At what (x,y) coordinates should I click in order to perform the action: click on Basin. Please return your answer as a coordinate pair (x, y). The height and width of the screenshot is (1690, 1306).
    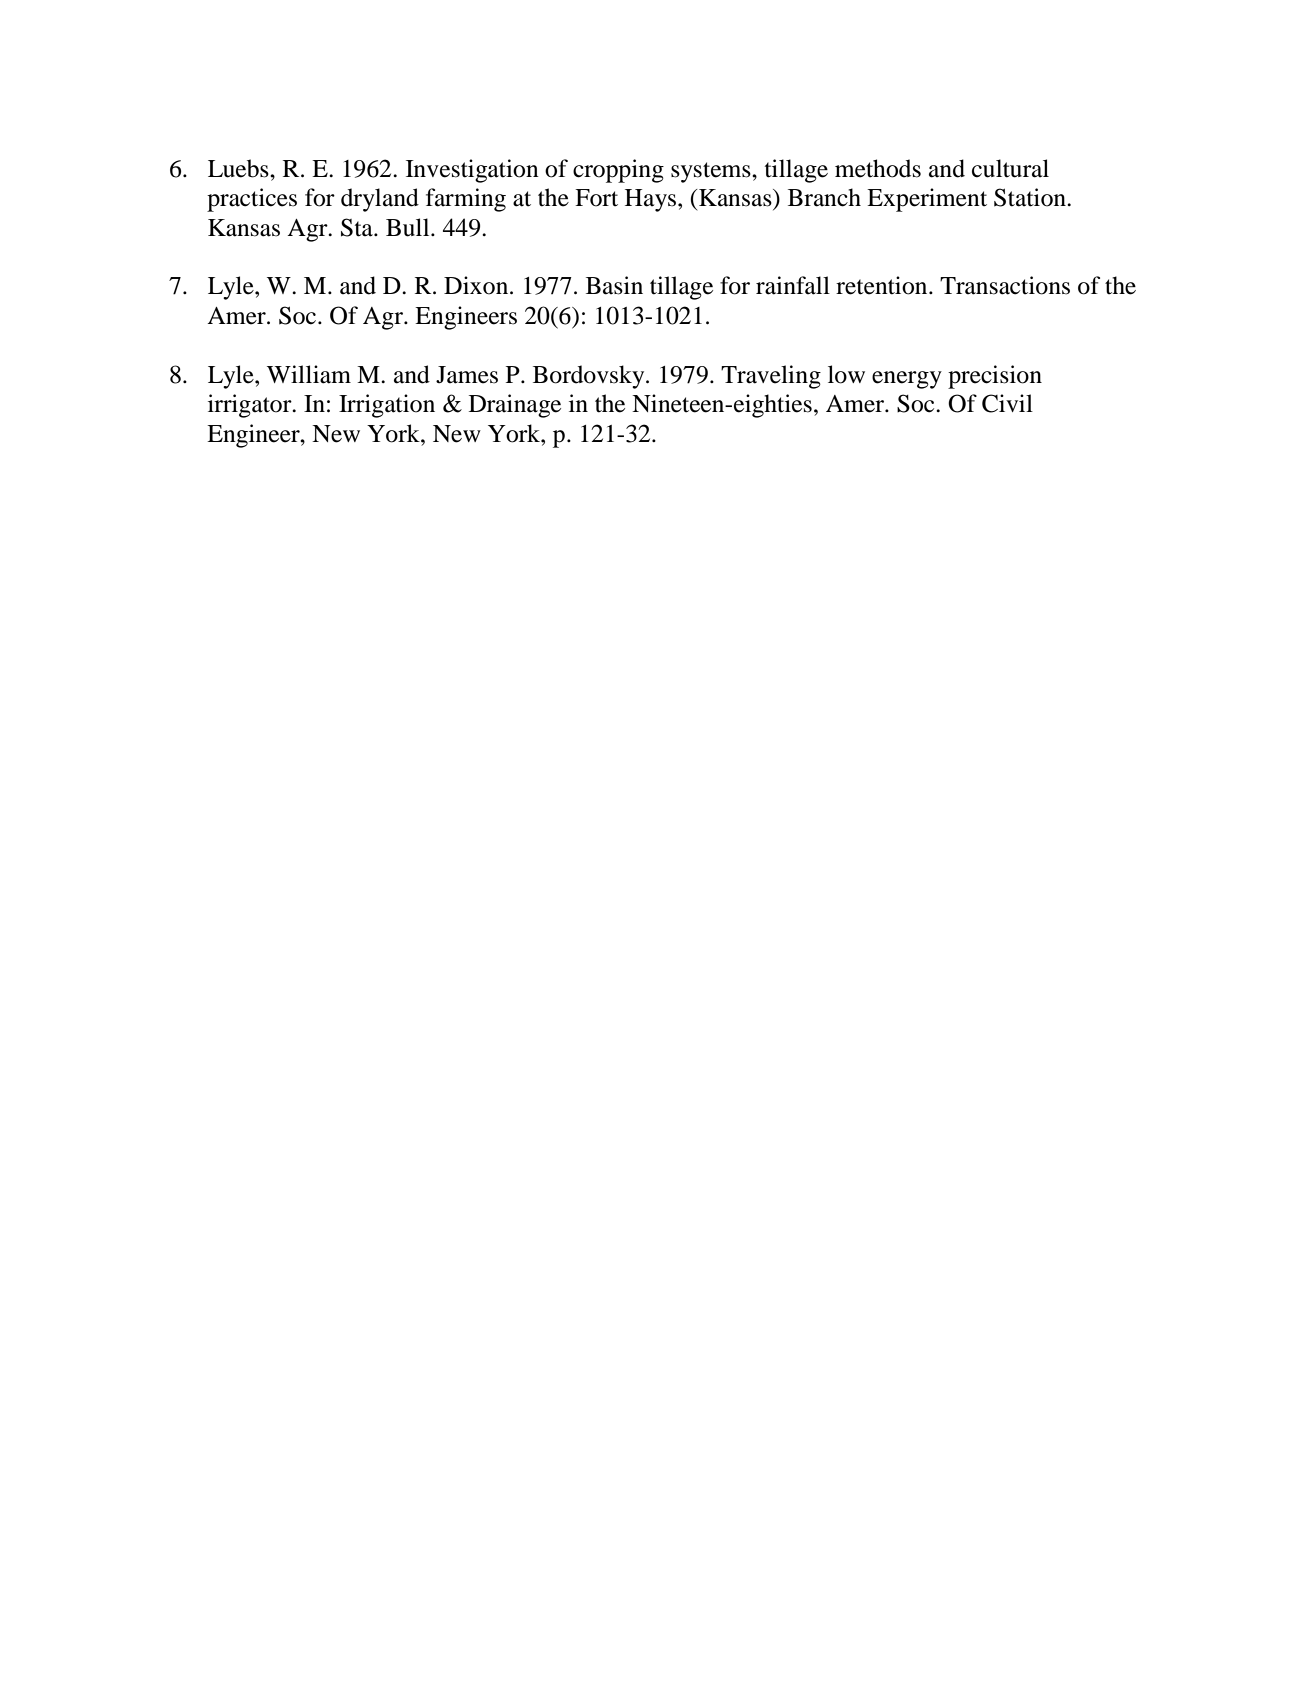
    Looking at the image, I should click on (614, 285).
